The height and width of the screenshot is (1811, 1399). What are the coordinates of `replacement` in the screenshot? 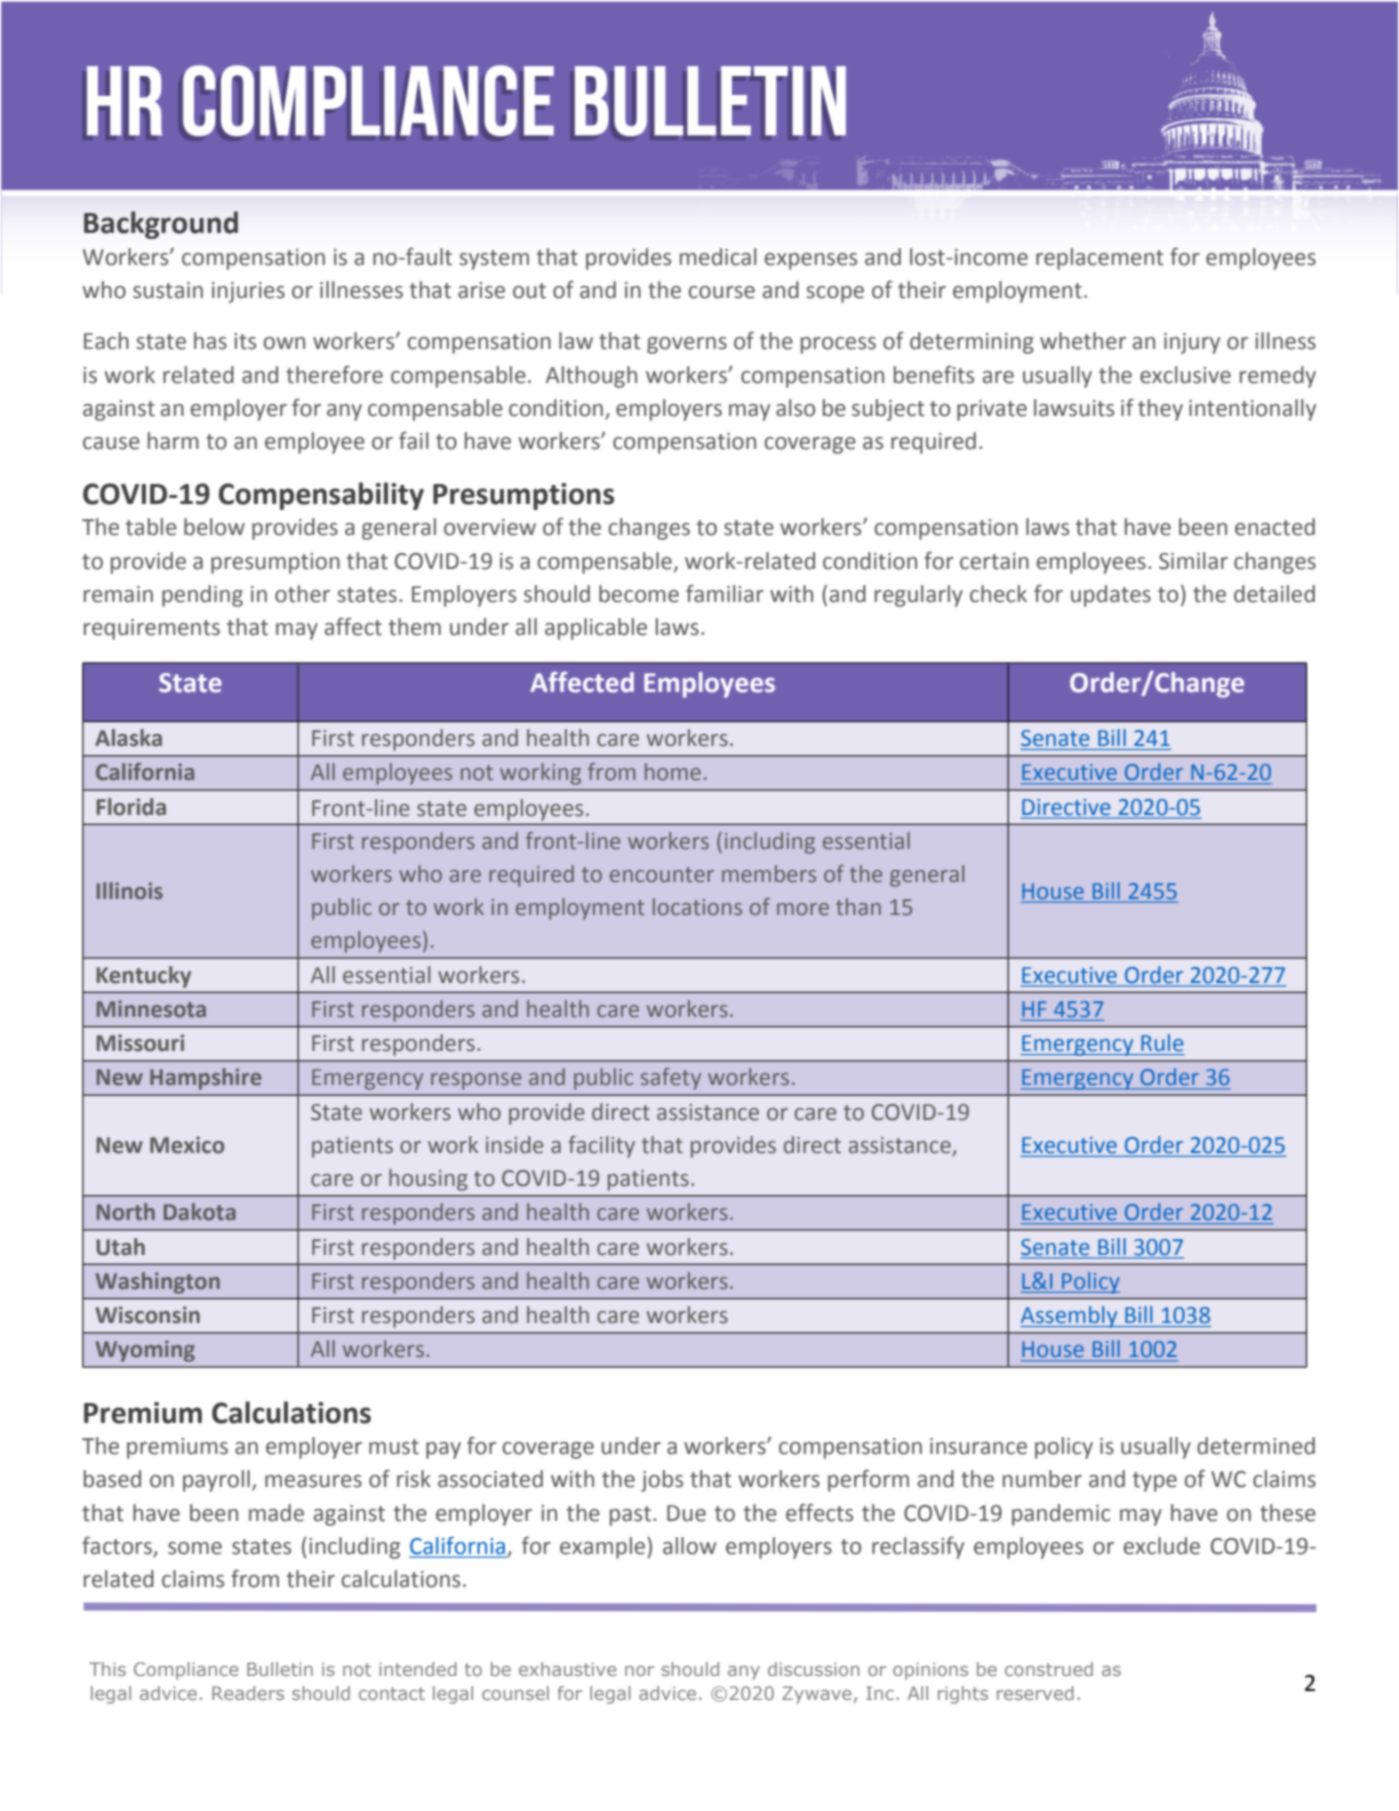 It's located at (1100, 259).
